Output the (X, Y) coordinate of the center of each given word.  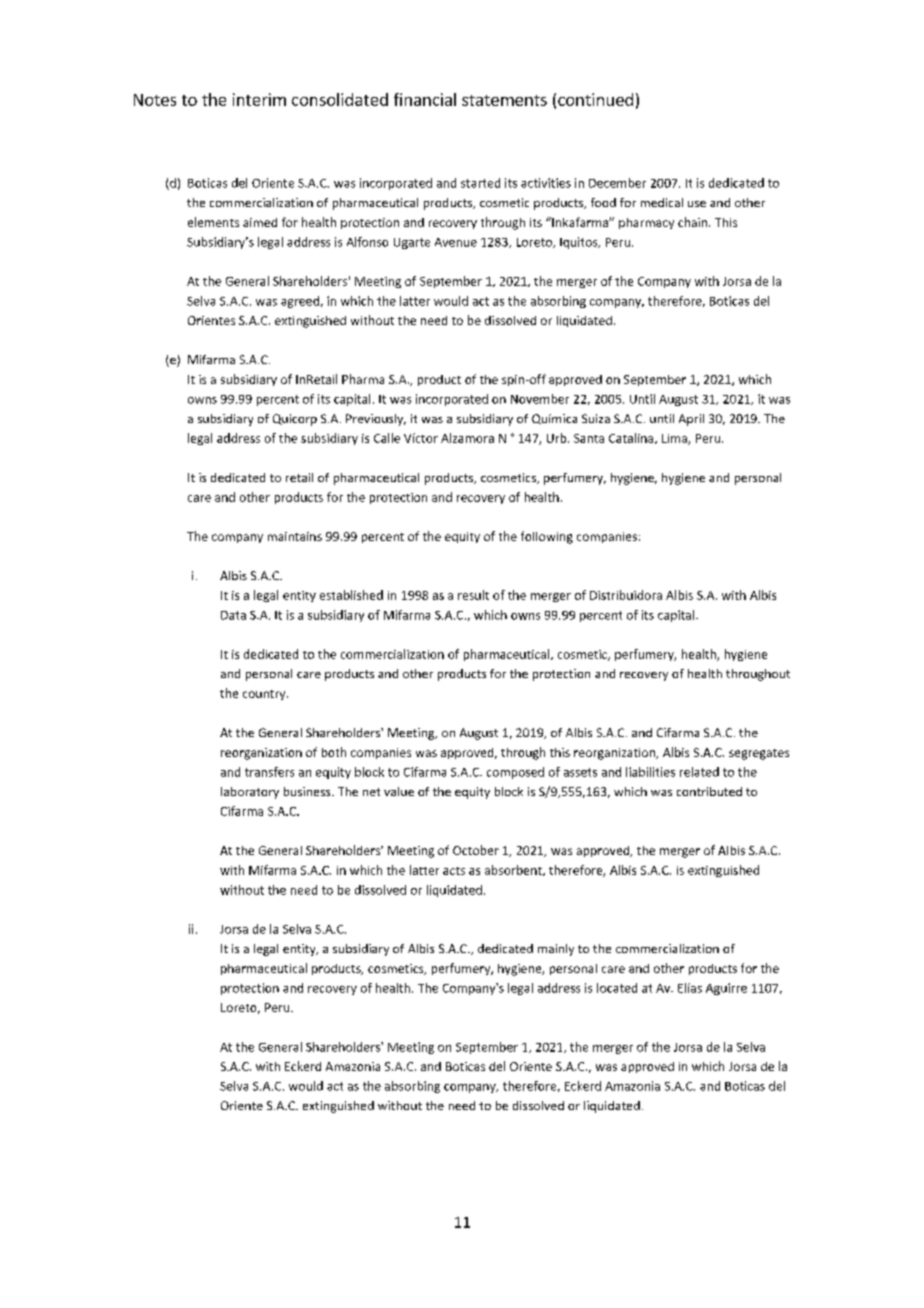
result (473, 595)
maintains (295, 536)
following (547, 537)
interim (259, 99)
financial (425, 99)
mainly (556, 950)
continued (595, 99)
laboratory (250, 793)
